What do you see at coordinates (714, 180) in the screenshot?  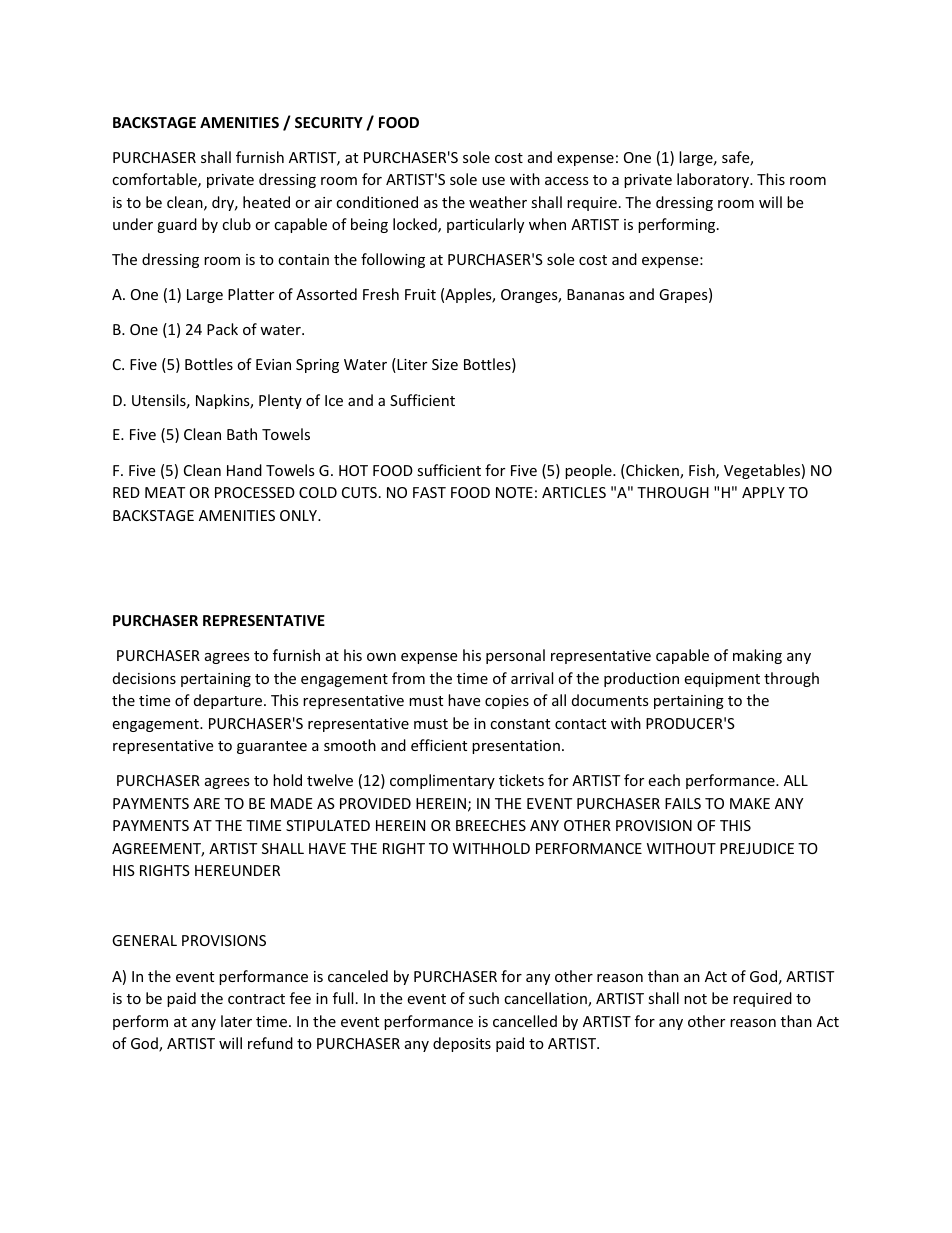 I see `laboratory` at bounding box center [714, 180].
